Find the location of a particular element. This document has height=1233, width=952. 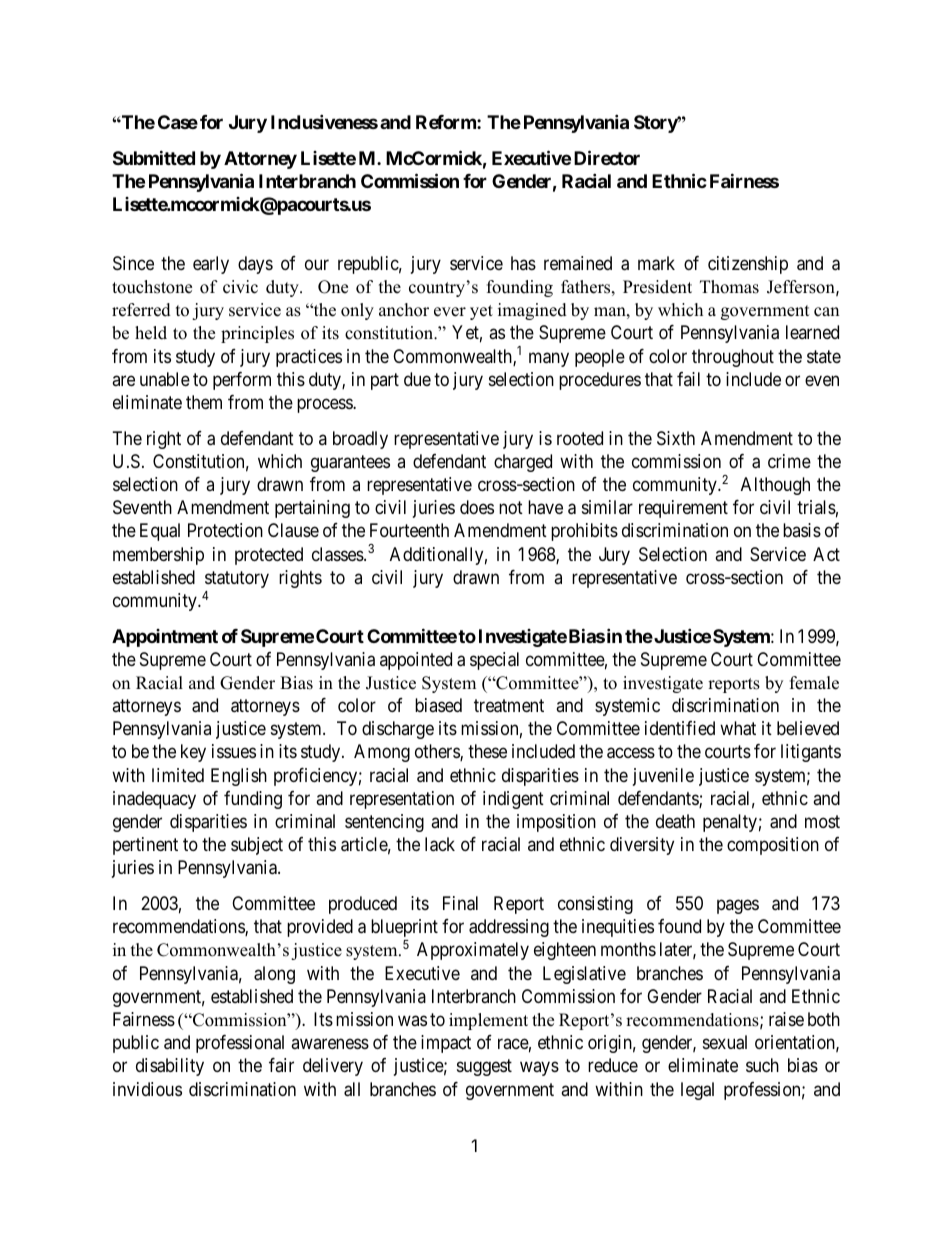

treatment is located at coordinates (509, 706).
